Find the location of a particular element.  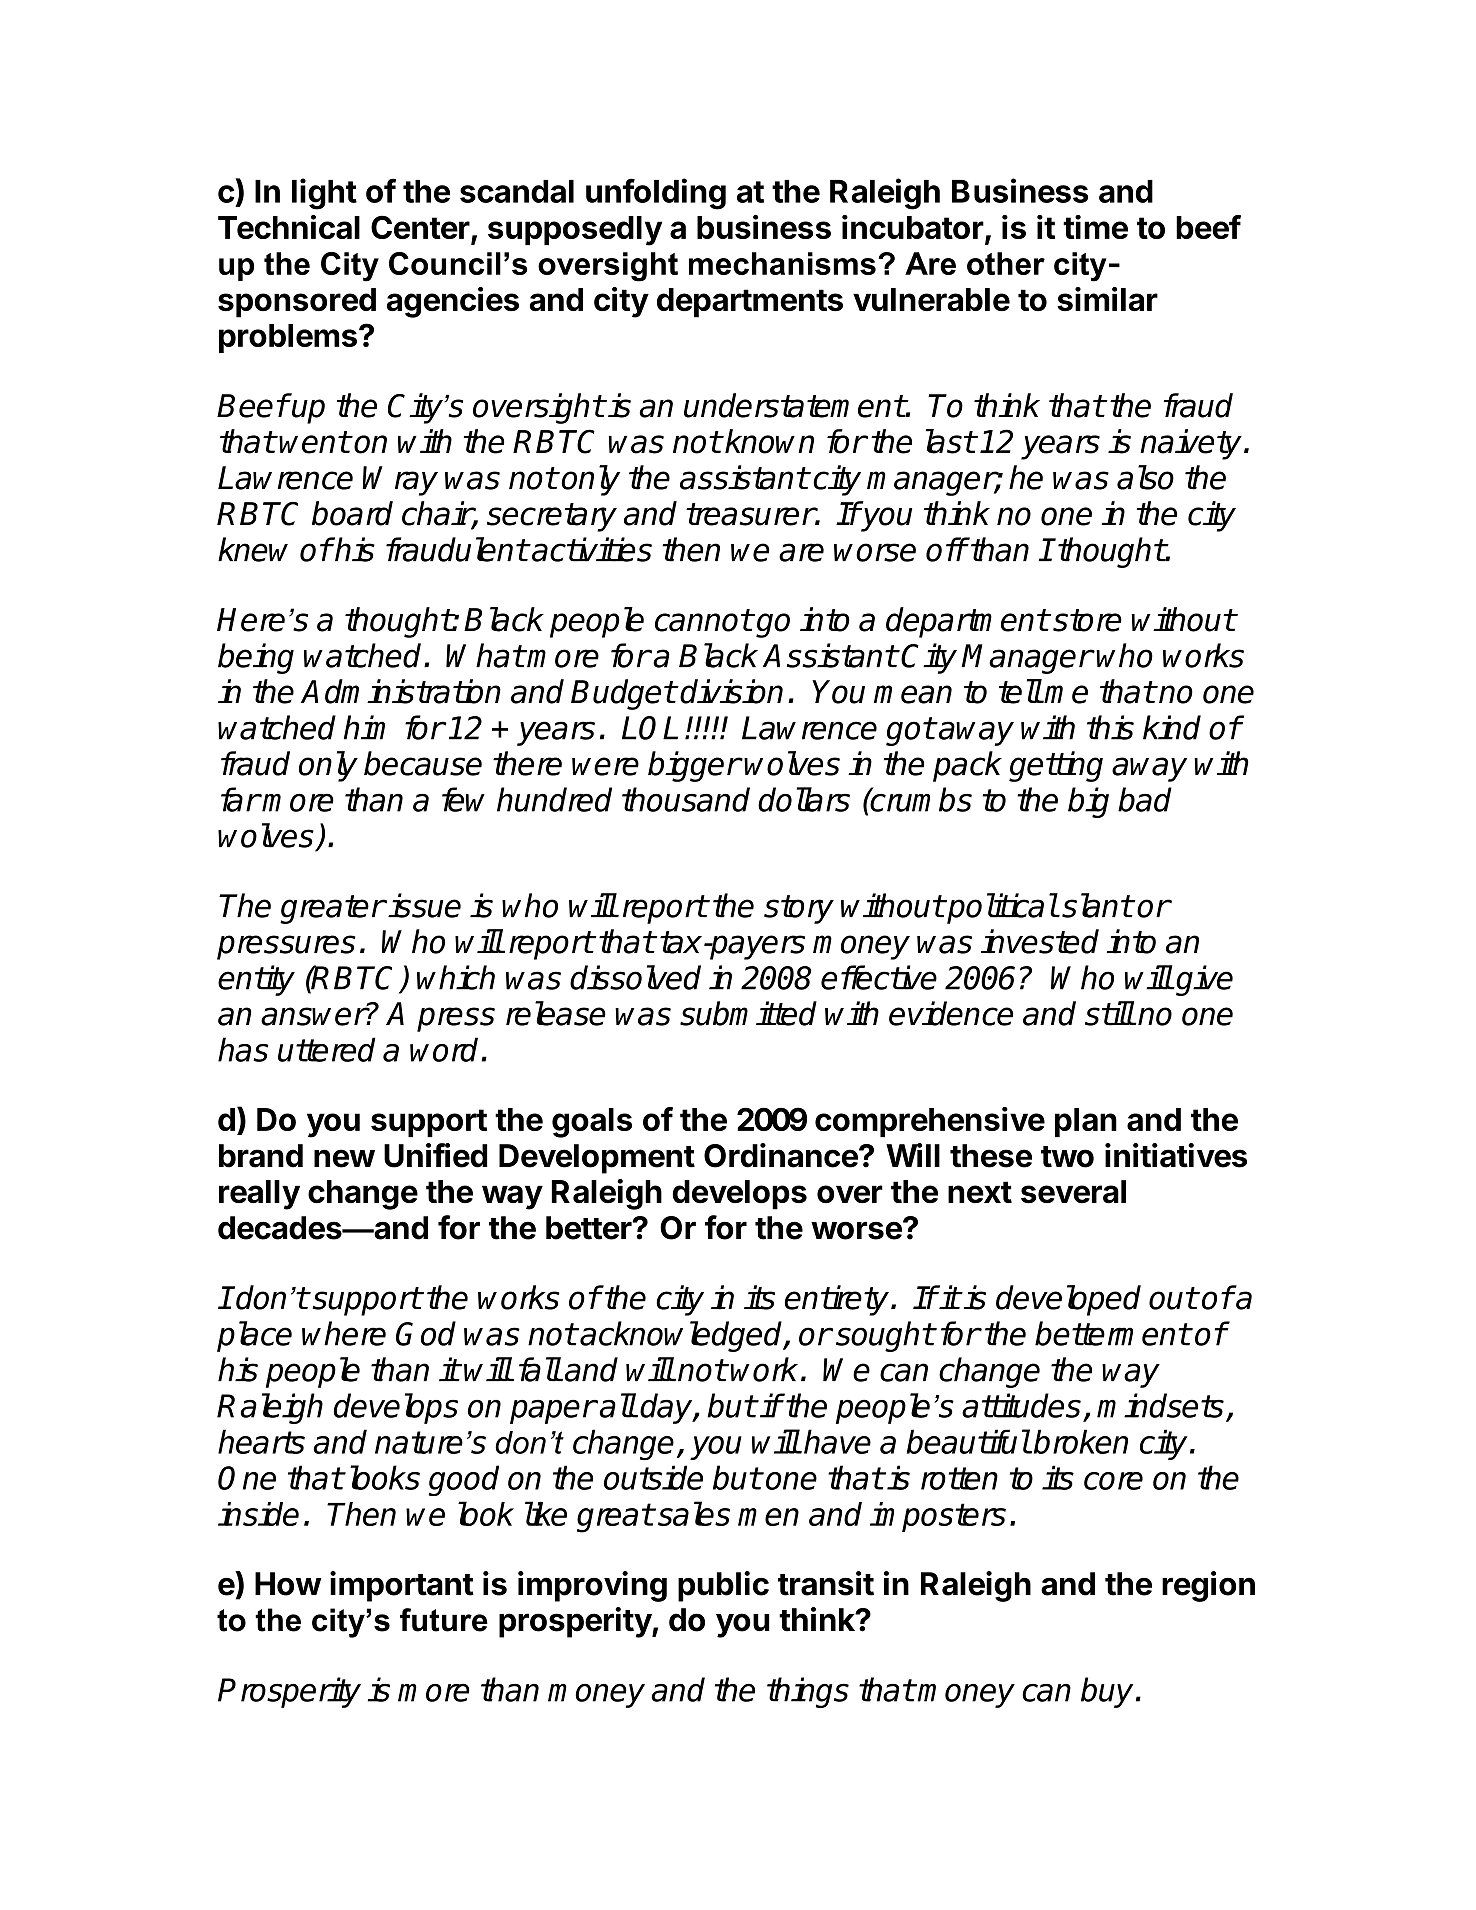

important is located at coordinates (402, 1586).
